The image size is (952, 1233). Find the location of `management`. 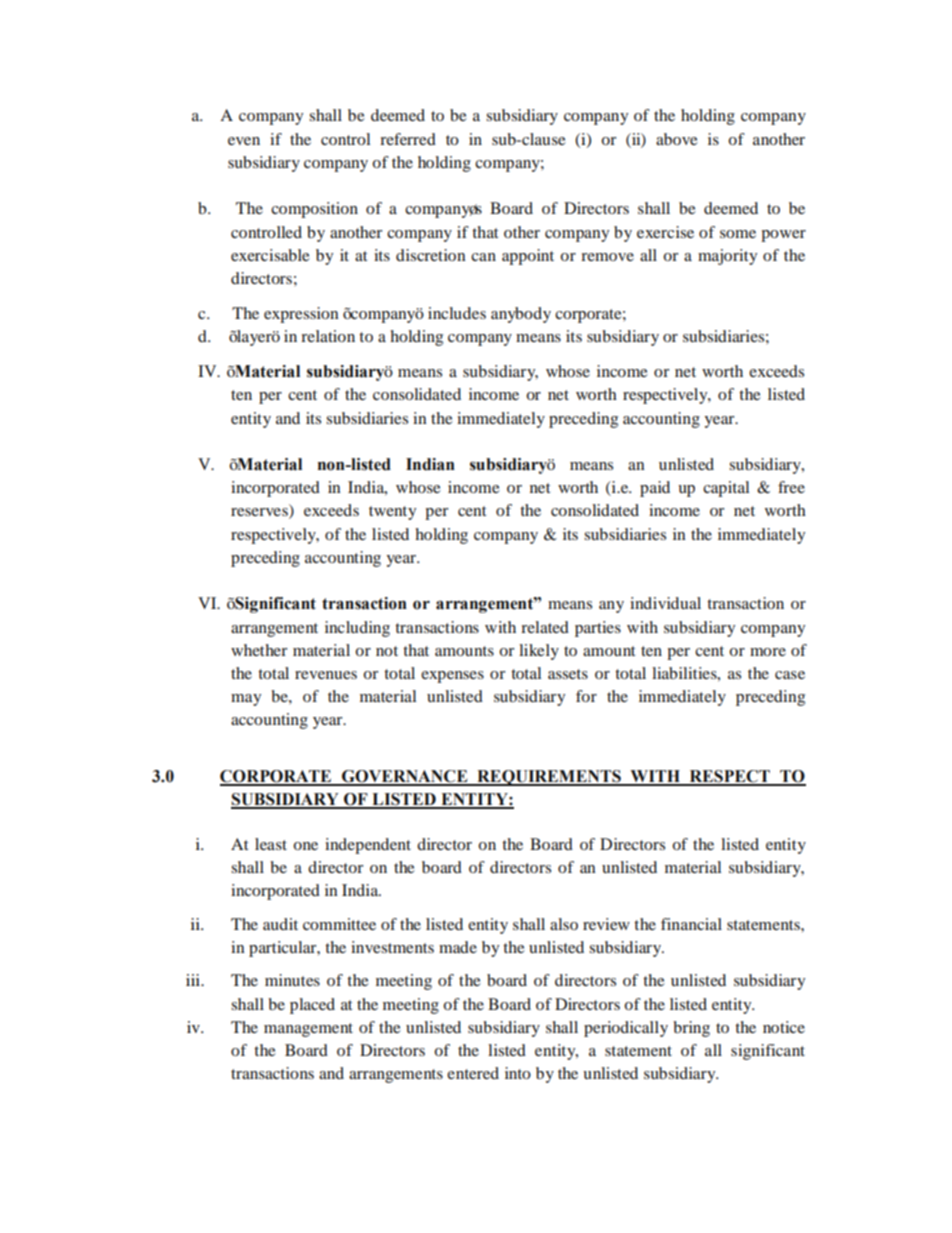

management is located at coordinates (308, 1030).
